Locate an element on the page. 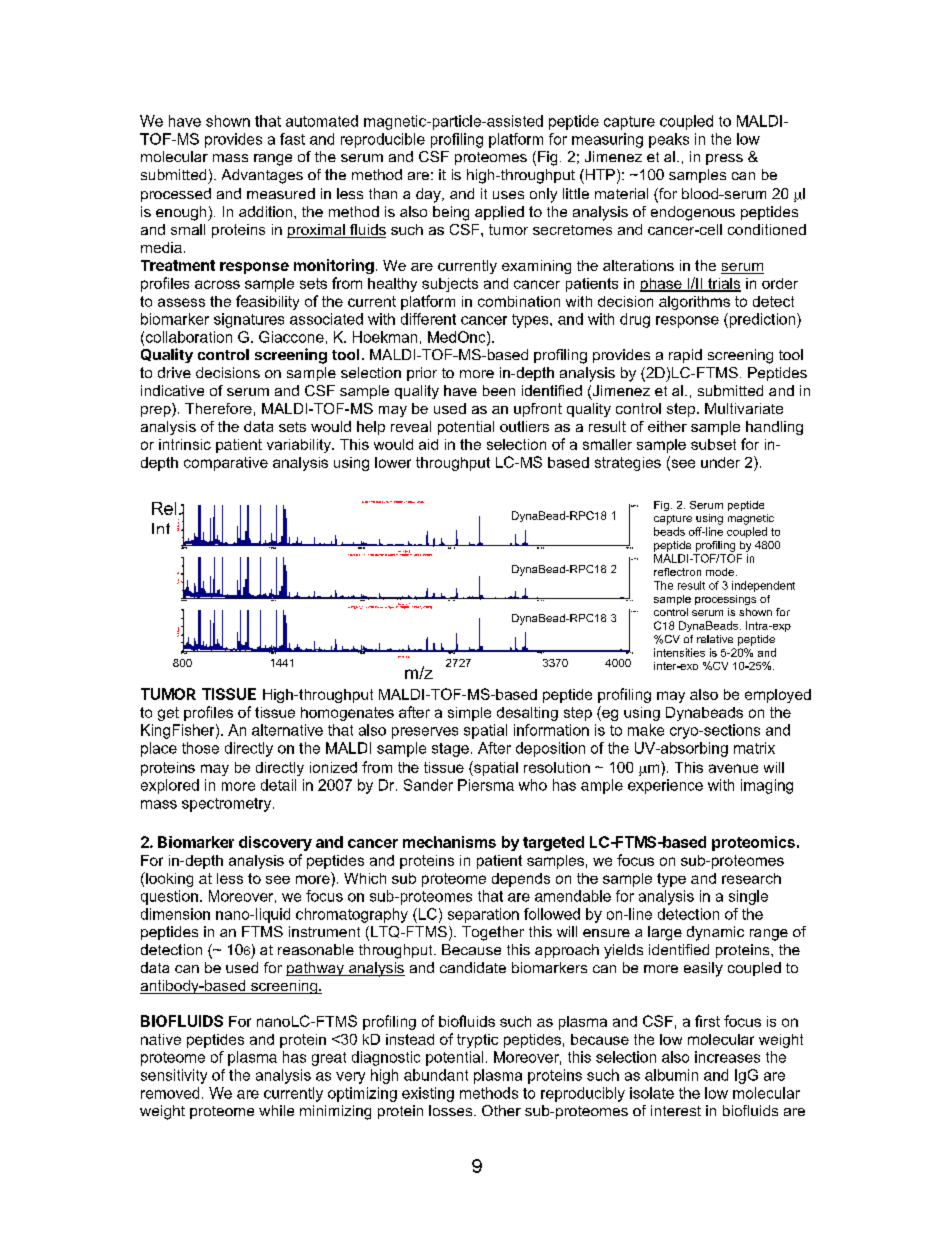 This image has width=952, height=1233. been is located at coordinates (499, 390).
